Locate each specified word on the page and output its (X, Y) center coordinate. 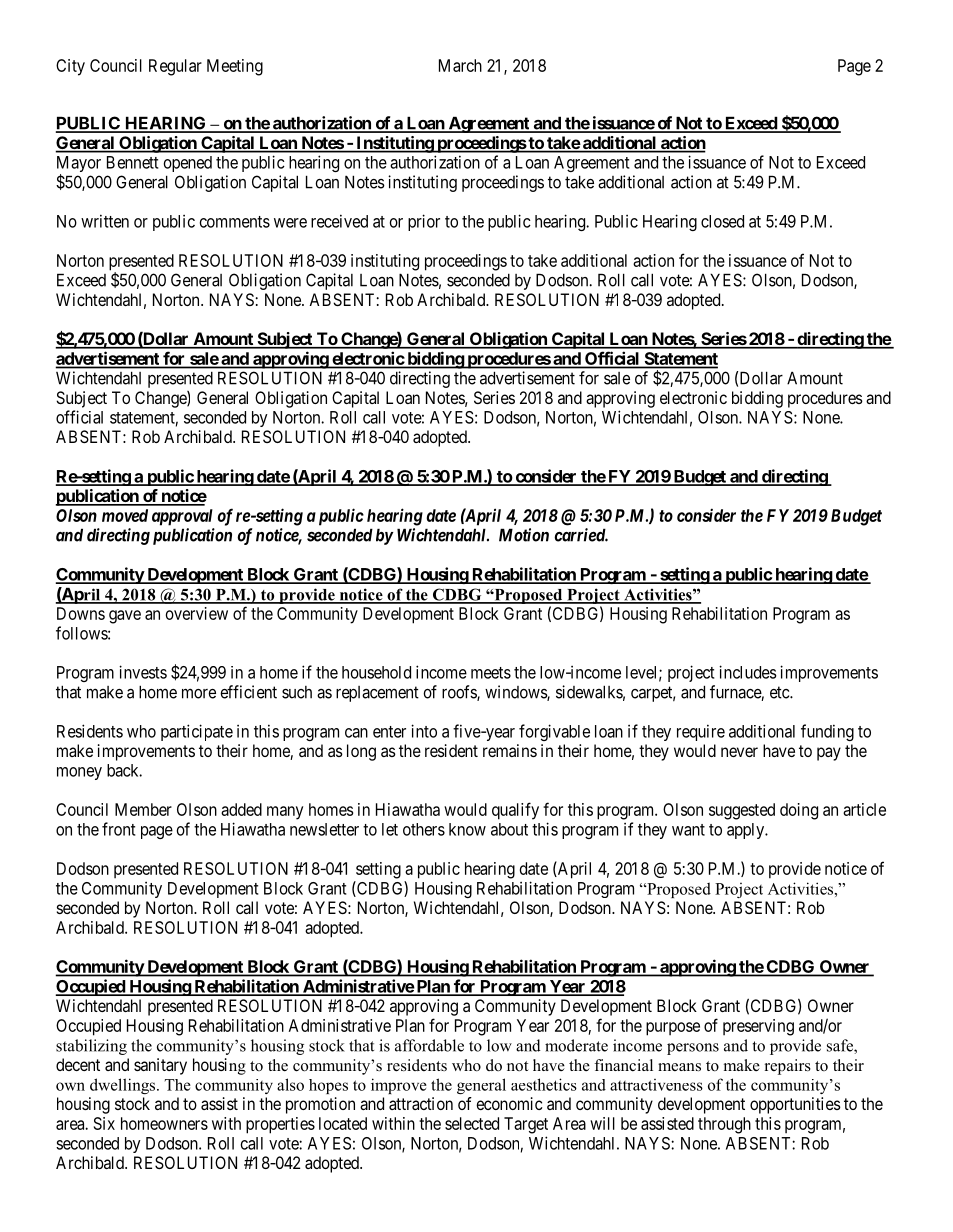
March (460, 65)
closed (722, 221)
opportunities (795, 1105)
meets (491, 673)
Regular (175, 67)
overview (197, 613)
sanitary (160, 1066)
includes (748, 672)
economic (509, 1103)
